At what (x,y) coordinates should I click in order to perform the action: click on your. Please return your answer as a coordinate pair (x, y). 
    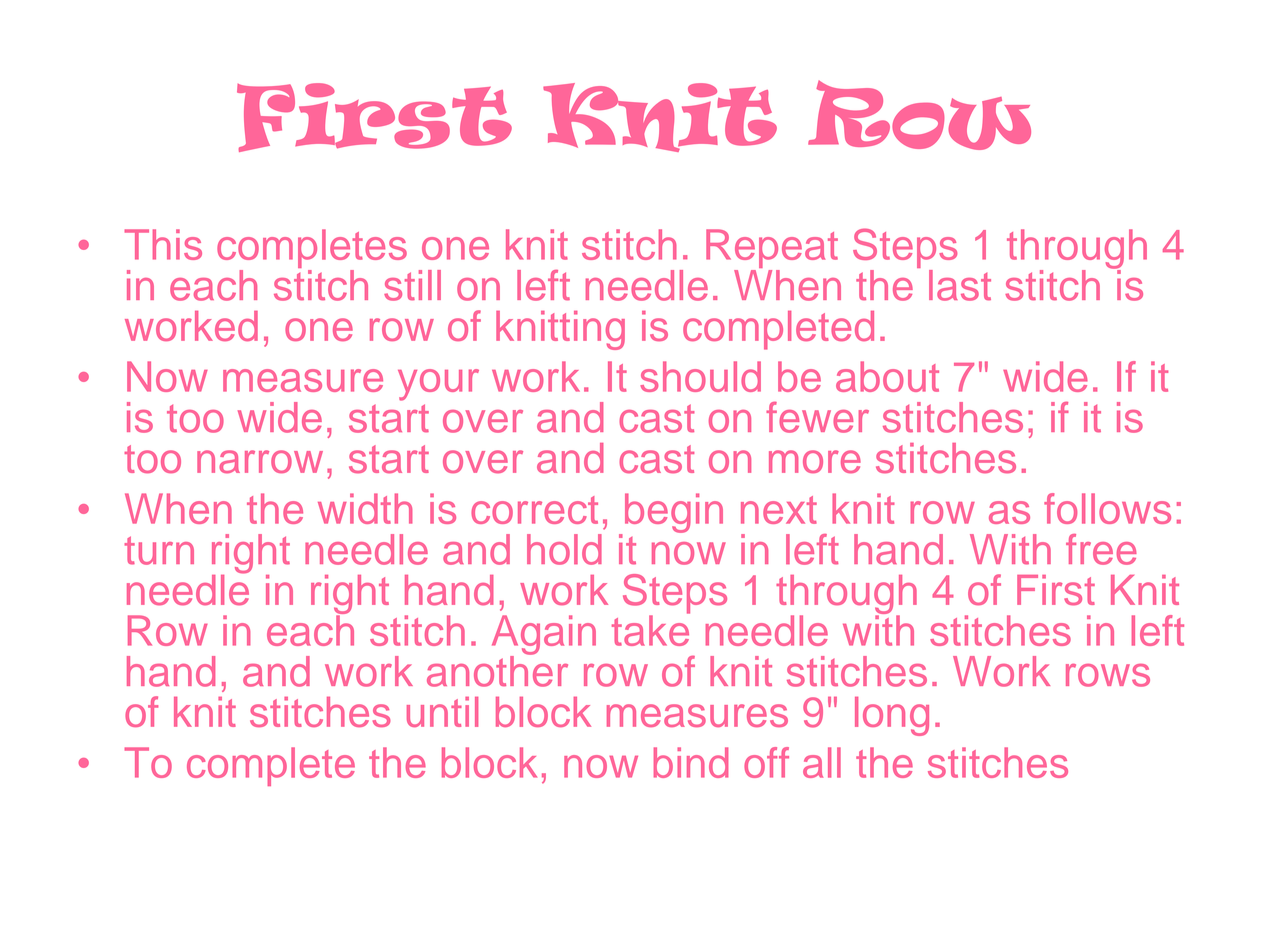
    Looking at the image, I should click on (438, 385).
